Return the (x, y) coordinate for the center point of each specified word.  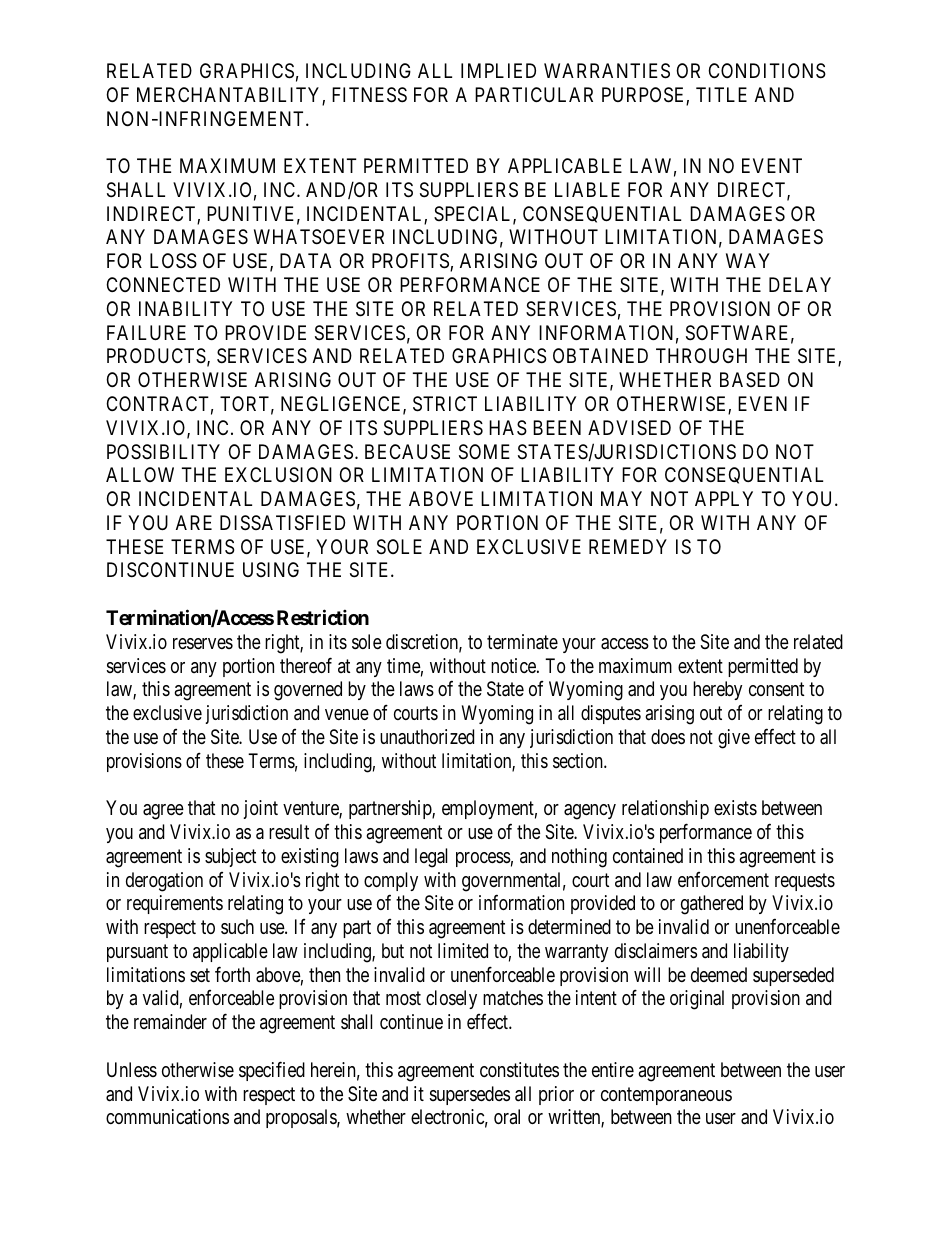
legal (431, 858)
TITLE (721, 94)
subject (230, 857)
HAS (508, 428)
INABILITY (185, 308)
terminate (522, 642)
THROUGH (701, 355)
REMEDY (628, 546)
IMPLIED (498, 70)
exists (735, 808)
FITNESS (369, 95)
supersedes (469, 1095)
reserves (203, 643)
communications (167, 1117)
